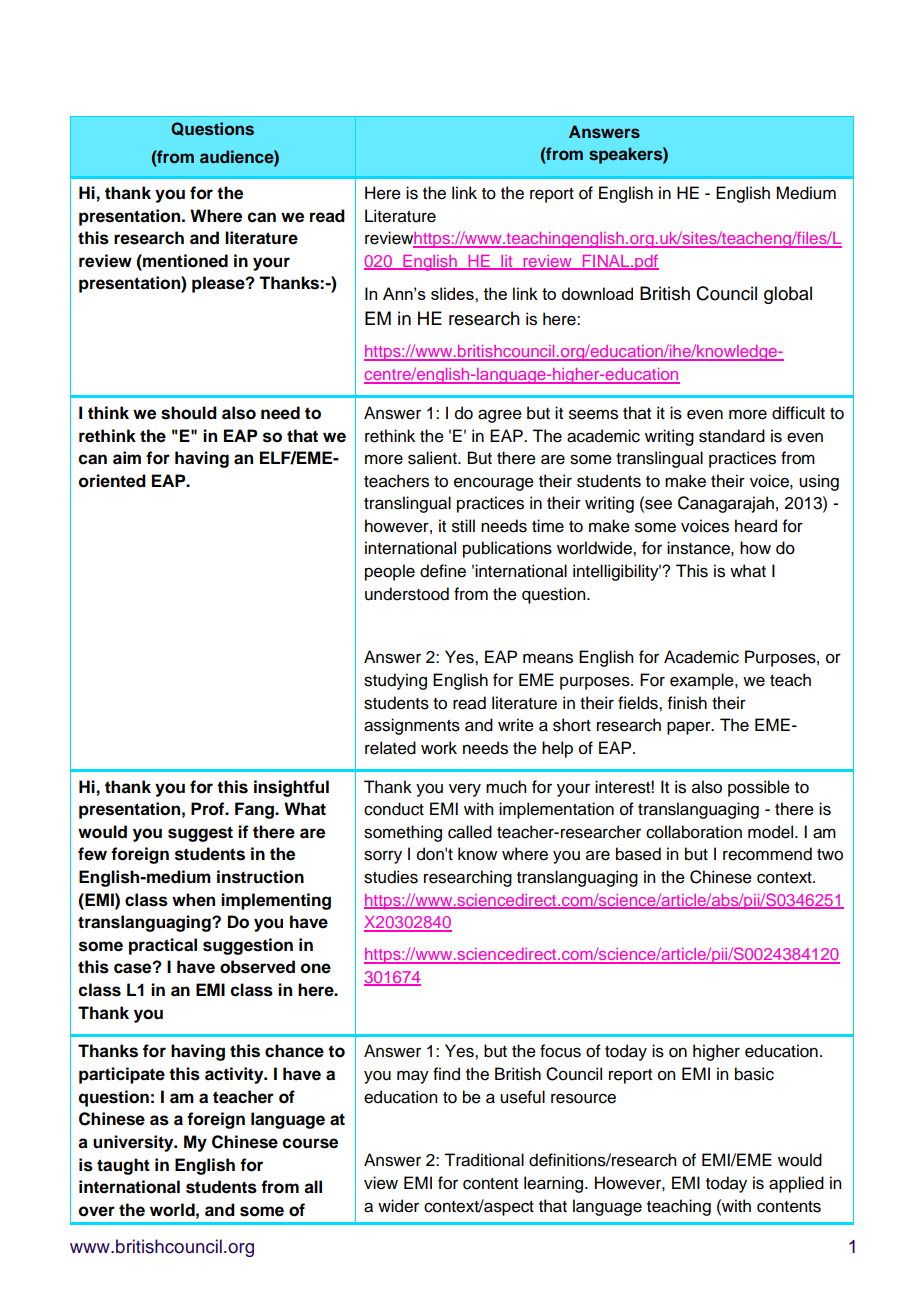 The width and height of the screenshot is (924, 1307). What do you see at coordinates (484, 1160) in the screenshot?
I see `Traditional` at bounding box center [484, 1160].
